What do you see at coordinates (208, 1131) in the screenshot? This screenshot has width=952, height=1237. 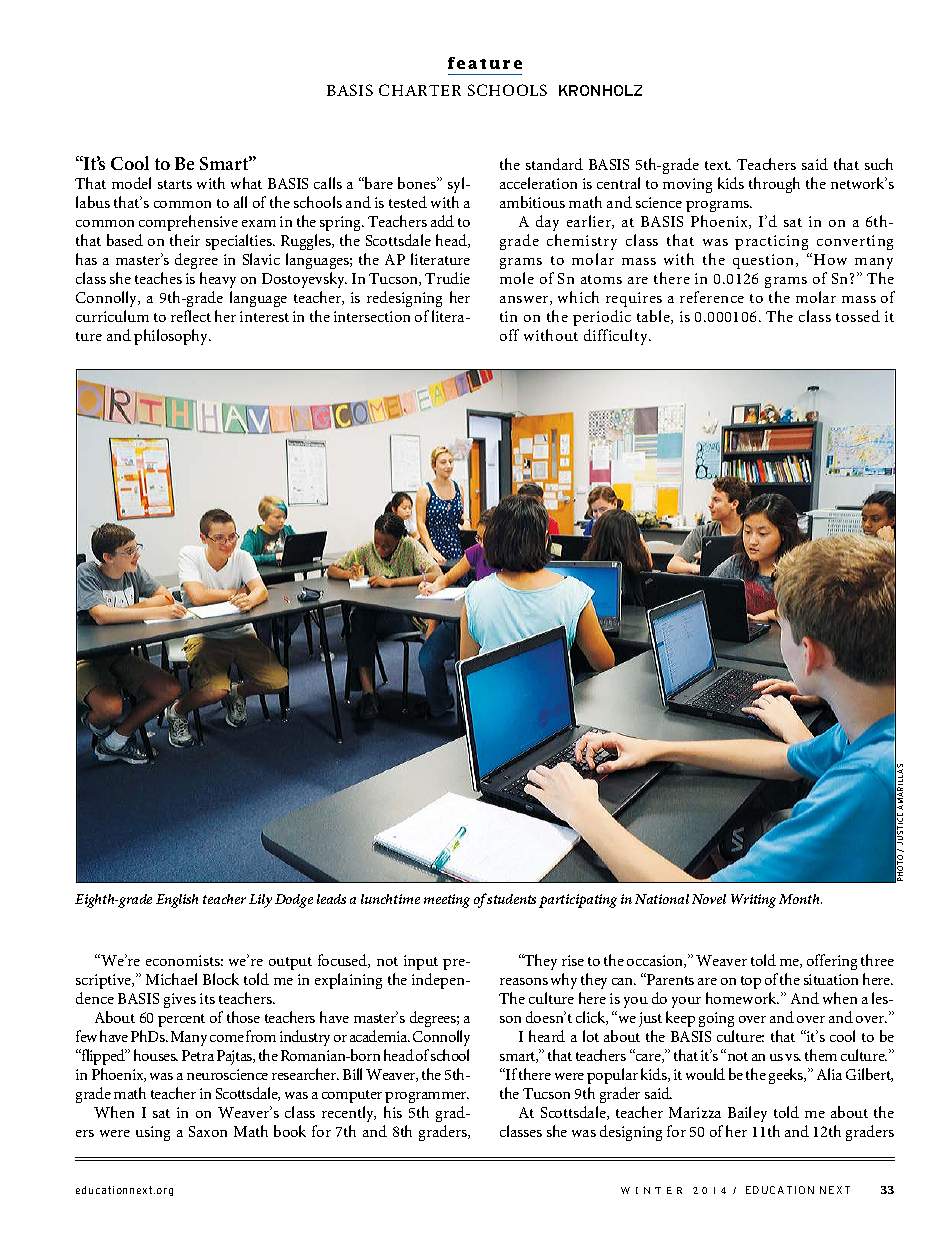 I see `Saxon` at bounding box center [208, 1131].
